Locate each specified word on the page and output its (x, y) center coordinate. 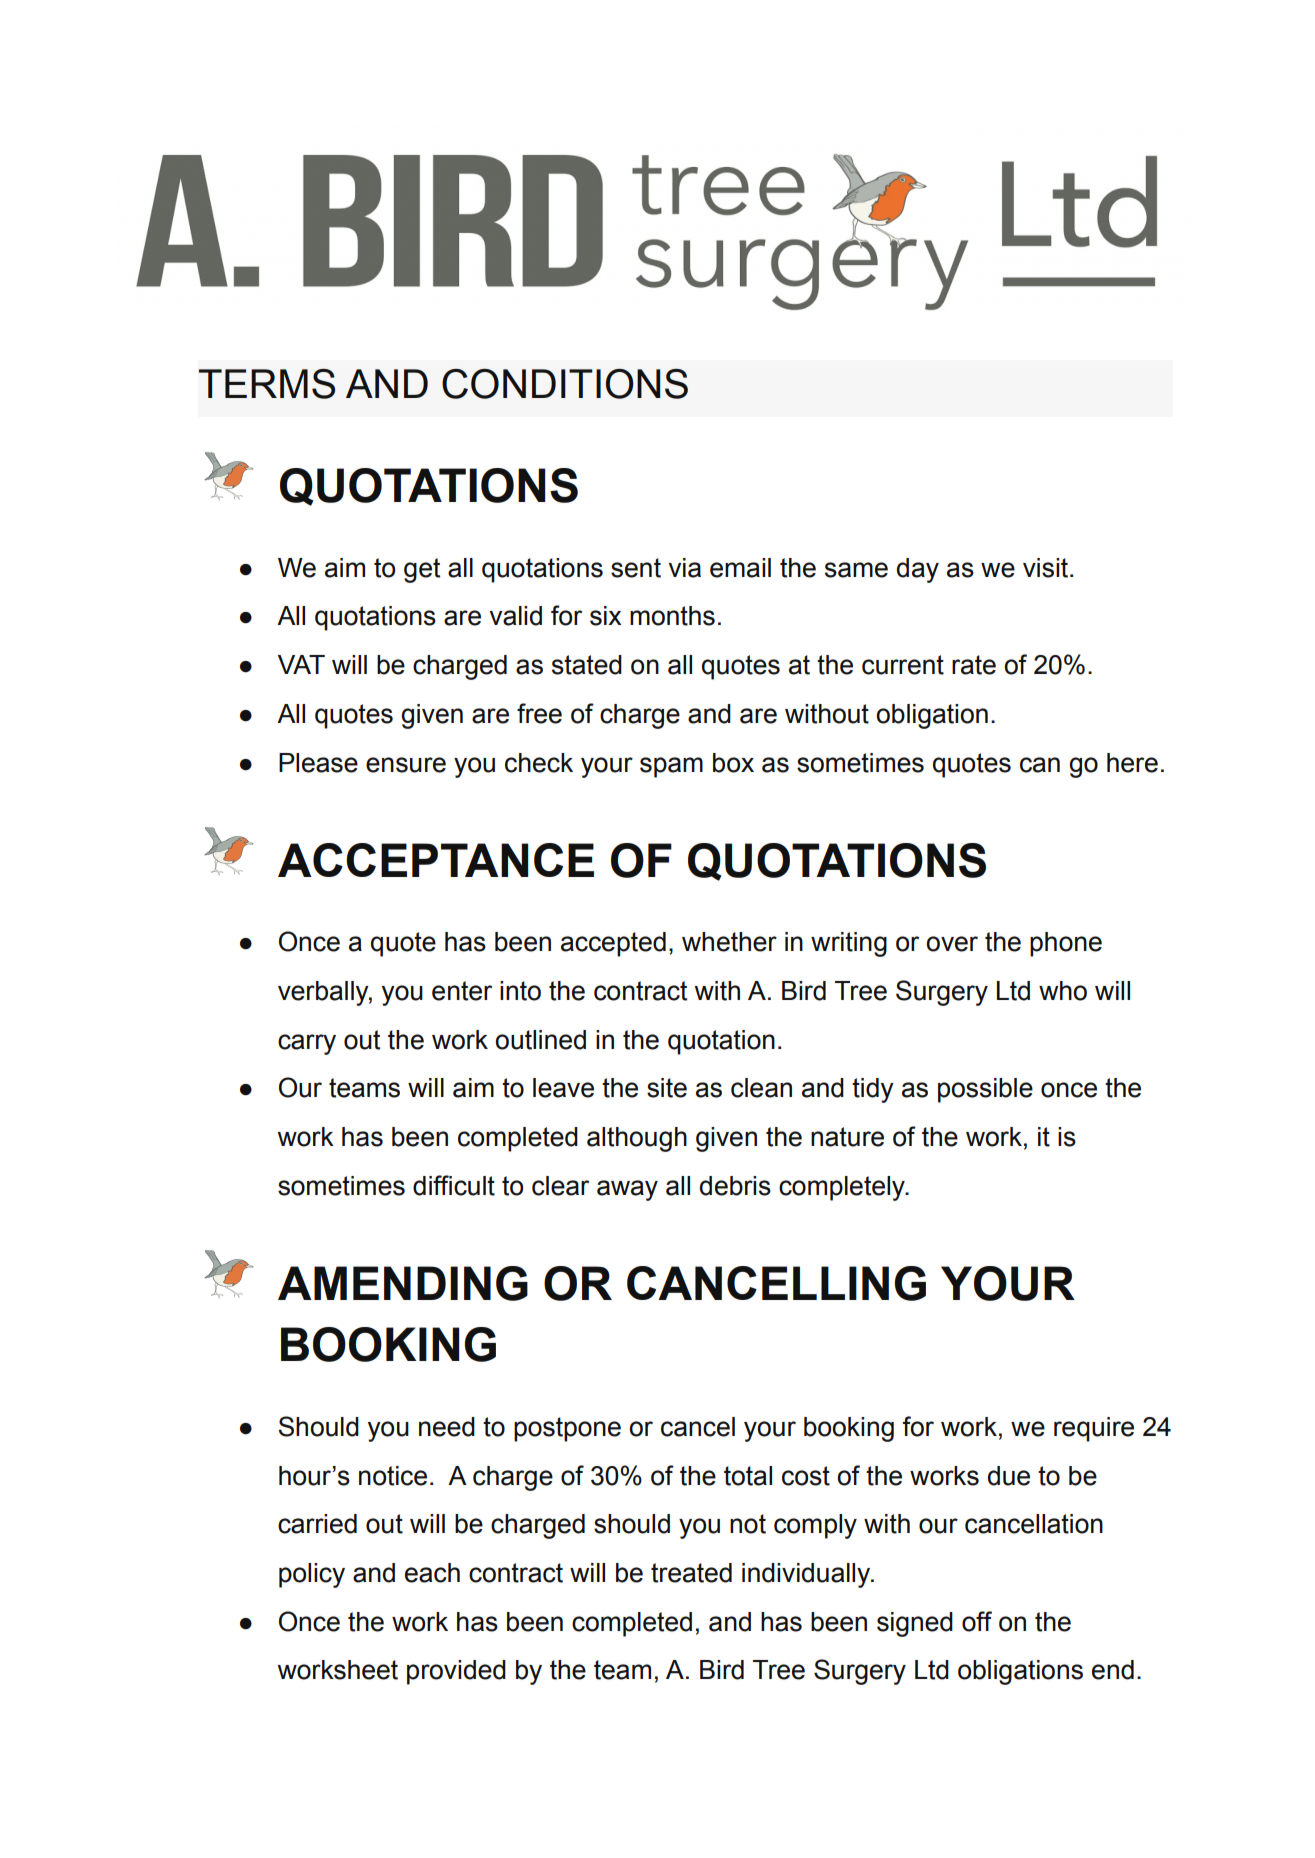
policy (312, 1575)
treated (691, 1573)
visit (1047, 568)
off (977, 1621)
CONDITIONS (565, 384)
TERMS (267, 384)
